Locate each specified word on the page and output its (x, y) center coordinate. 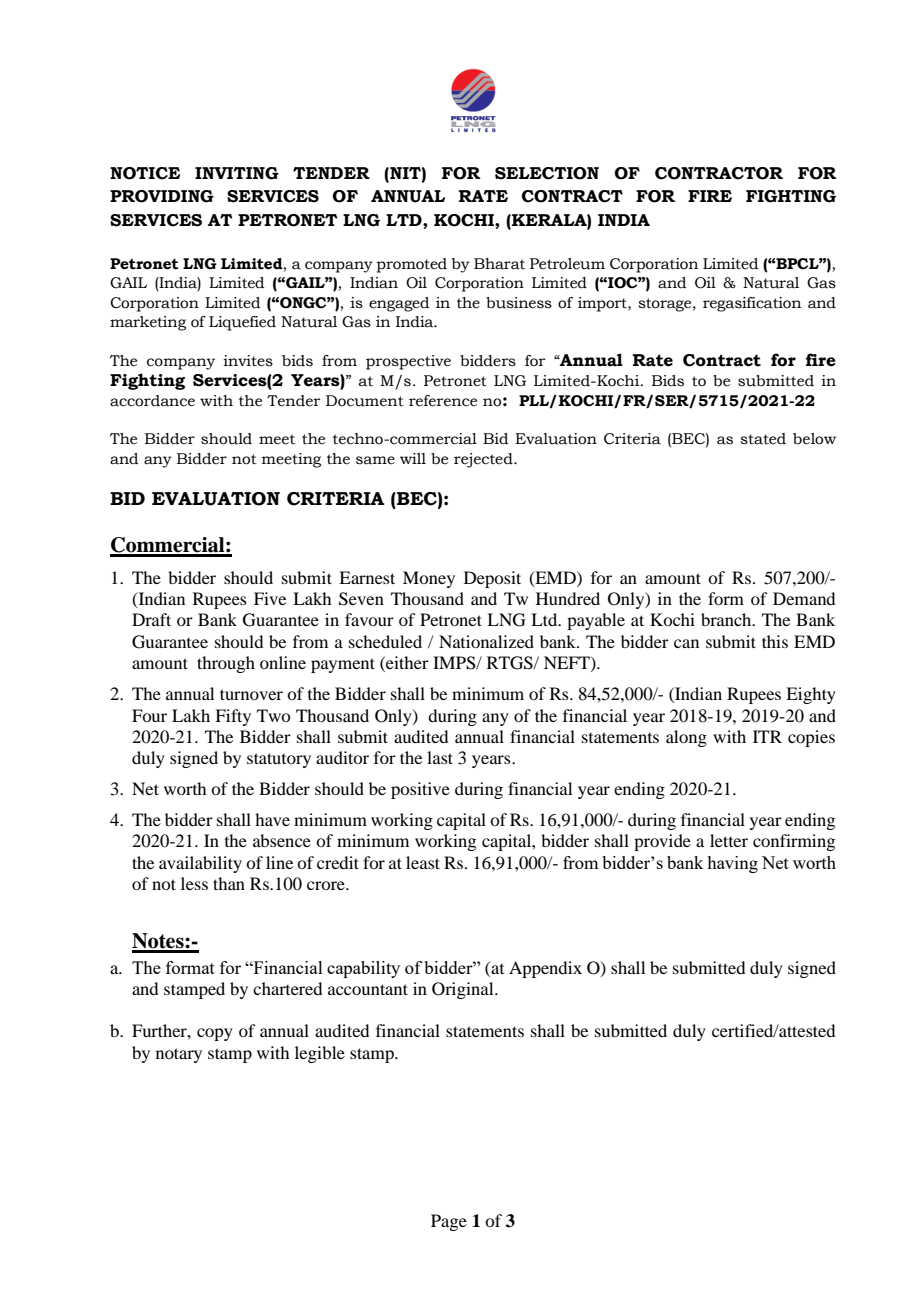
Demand (804, 598)
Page (449, 1222)
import (603, 304)
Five (270, 598)
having (732, 864)
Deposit (492, 579)
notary (179, 1055)
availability (200, 864)
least (423, 862)
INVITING (237, 173)
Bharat (499, 264)
